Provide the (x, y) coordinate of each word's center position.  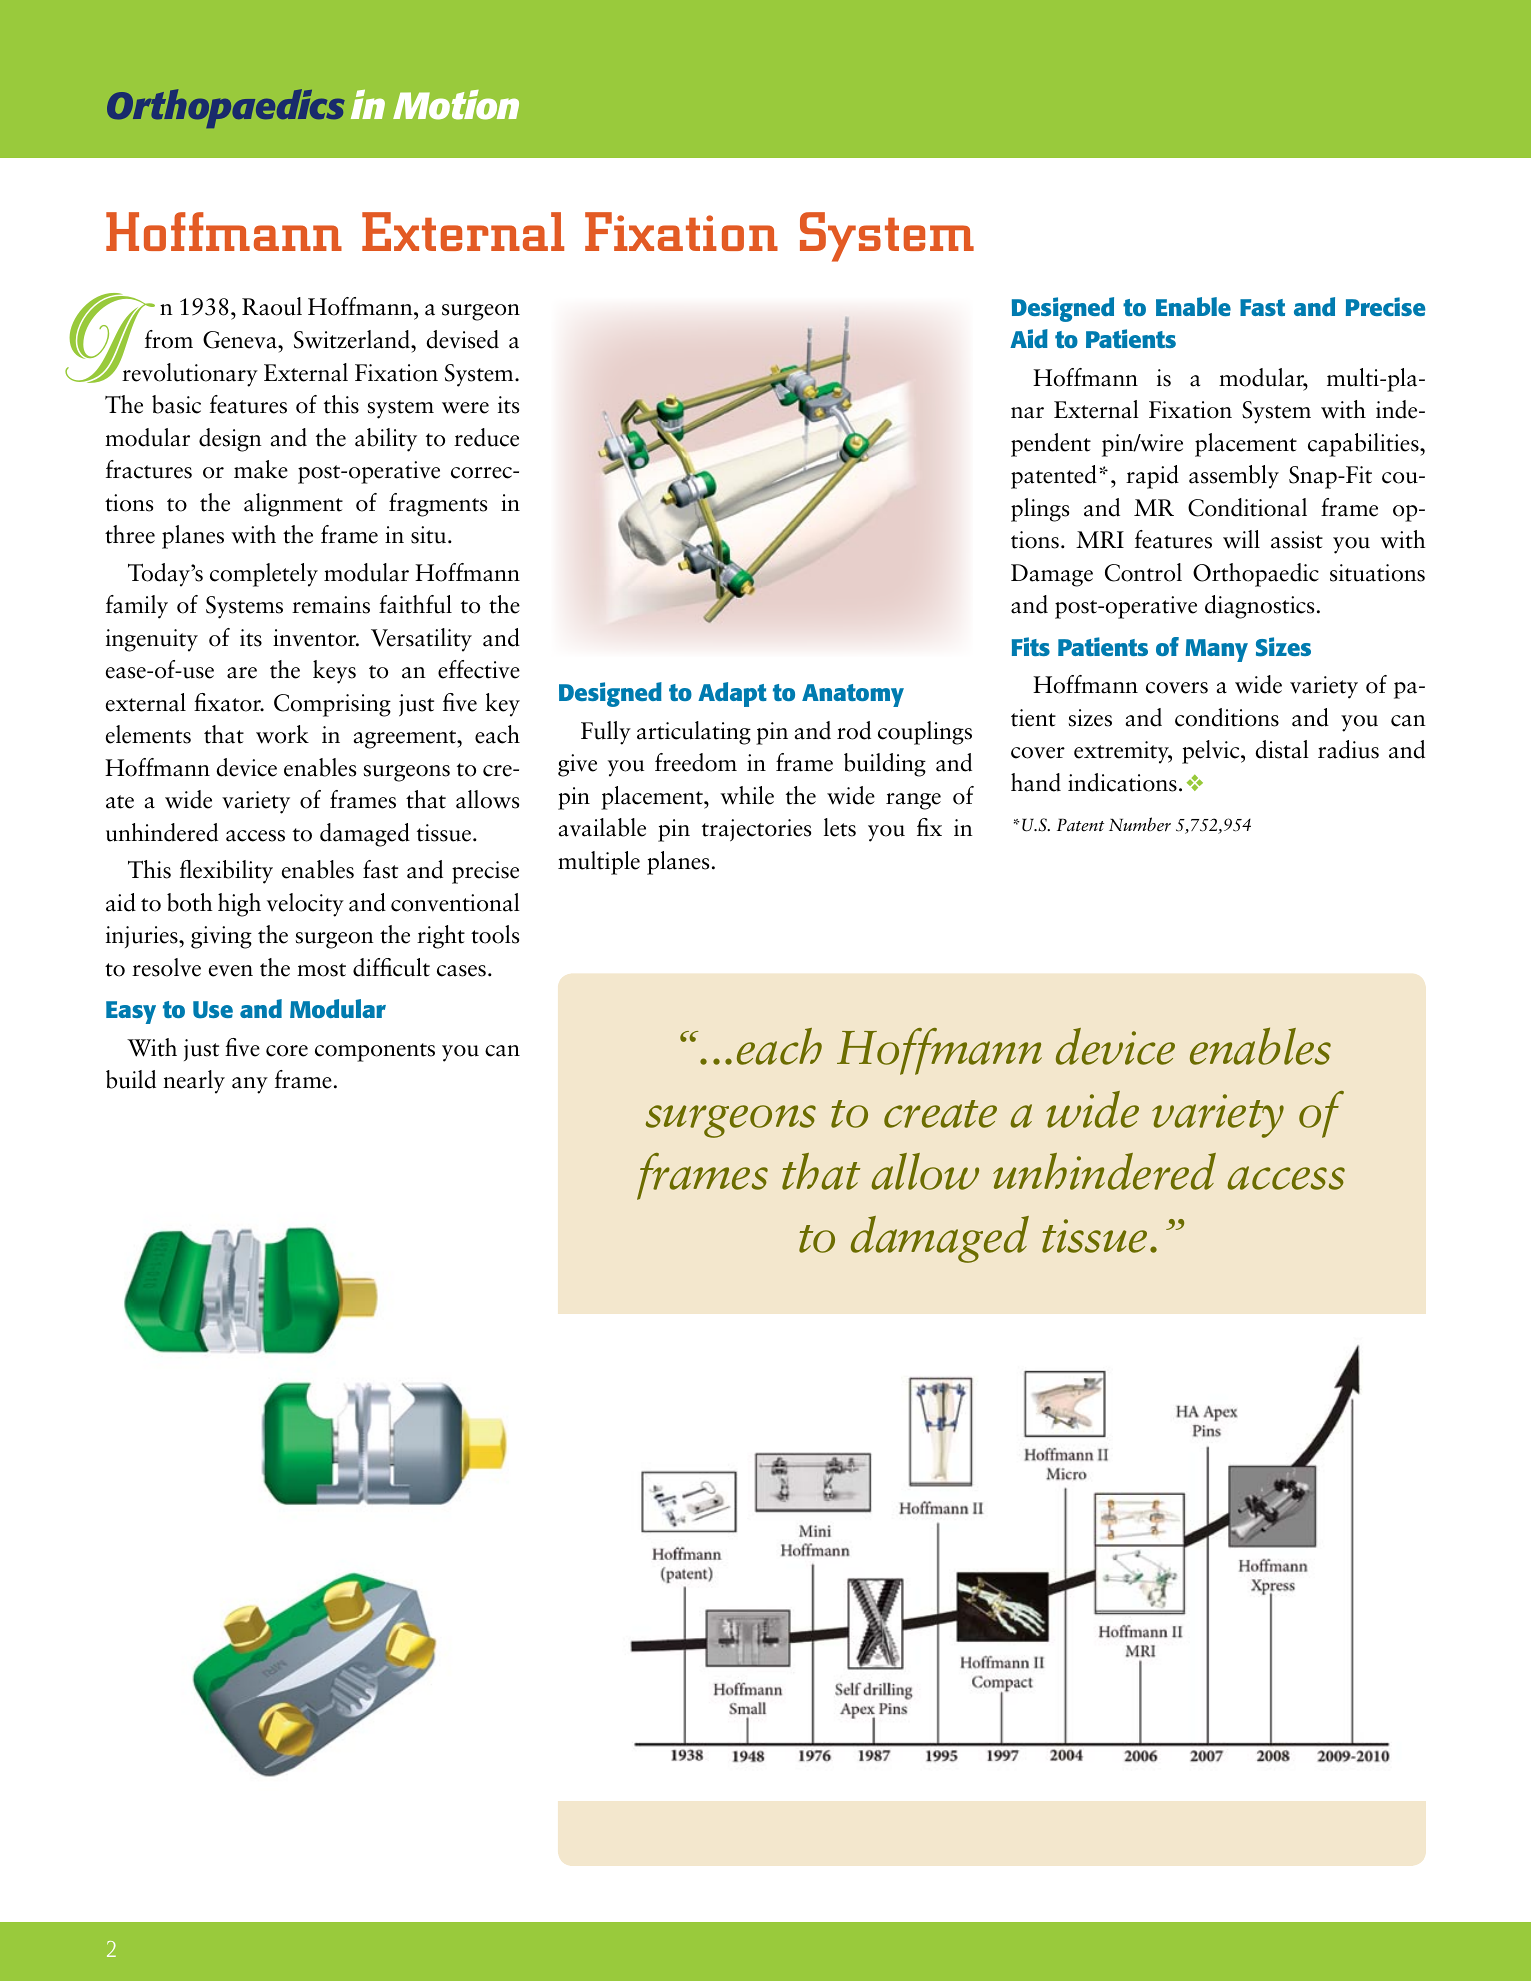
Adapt (732, 694)
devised (462, 339)
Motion (456, 105)
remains (331, 605)
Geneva (241, 340)
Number (1140, 824)
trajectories (756, 830)
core (287, 1051)
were (465, 408)
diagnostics (1259, 607)
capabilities (1364, 445)
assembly (1234, 477)
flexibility (226, 872)
